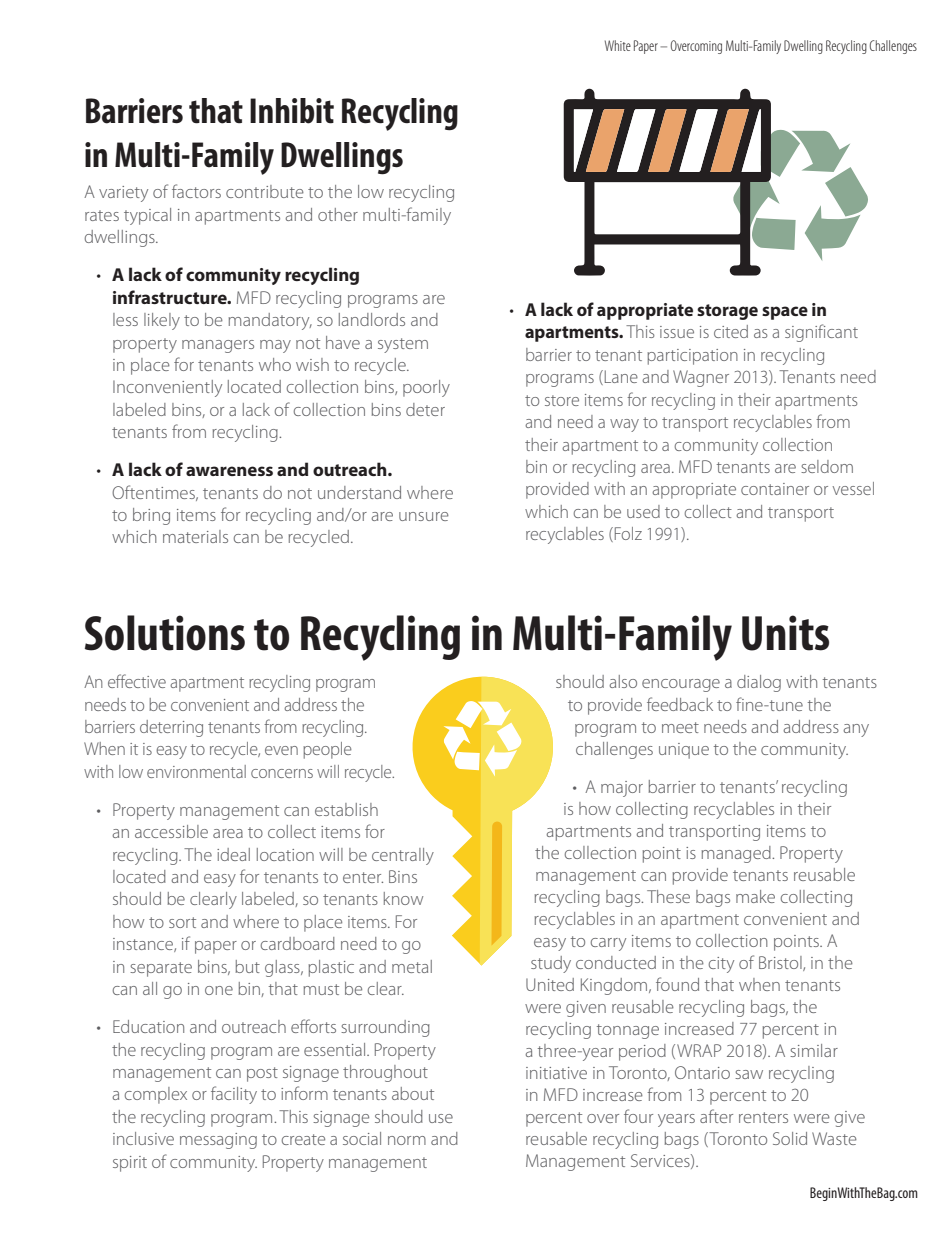  What do you see at coordinates (426, 388) in the page?
I see `poorly` at bounding box center [426, 388].
